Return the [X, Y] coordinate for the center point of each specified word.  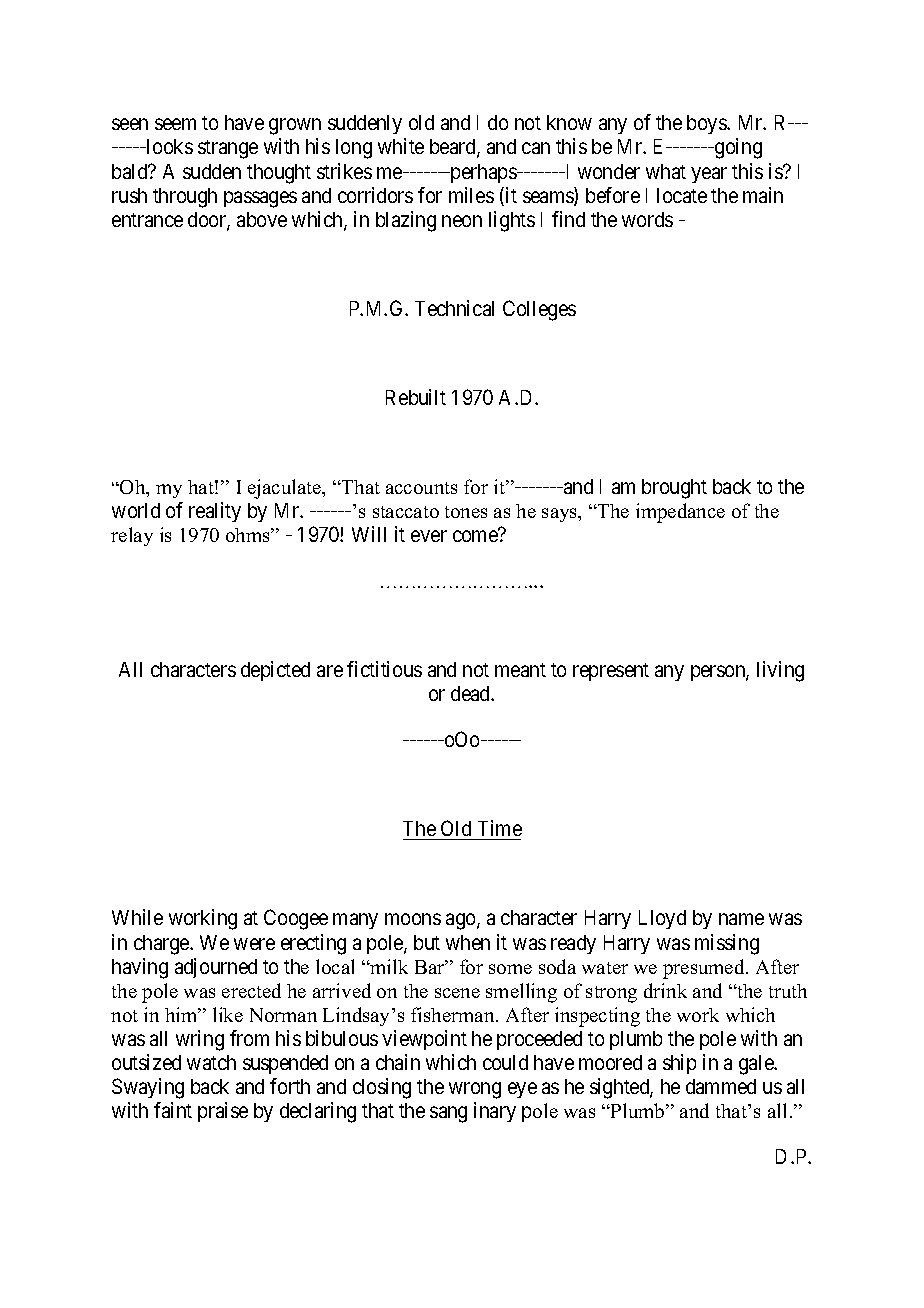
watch [211, 1062]
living [780, 671]
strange [228, 149]
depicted [275, 671]
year [709, 175]
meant [520, 670]
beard [454, 148]
